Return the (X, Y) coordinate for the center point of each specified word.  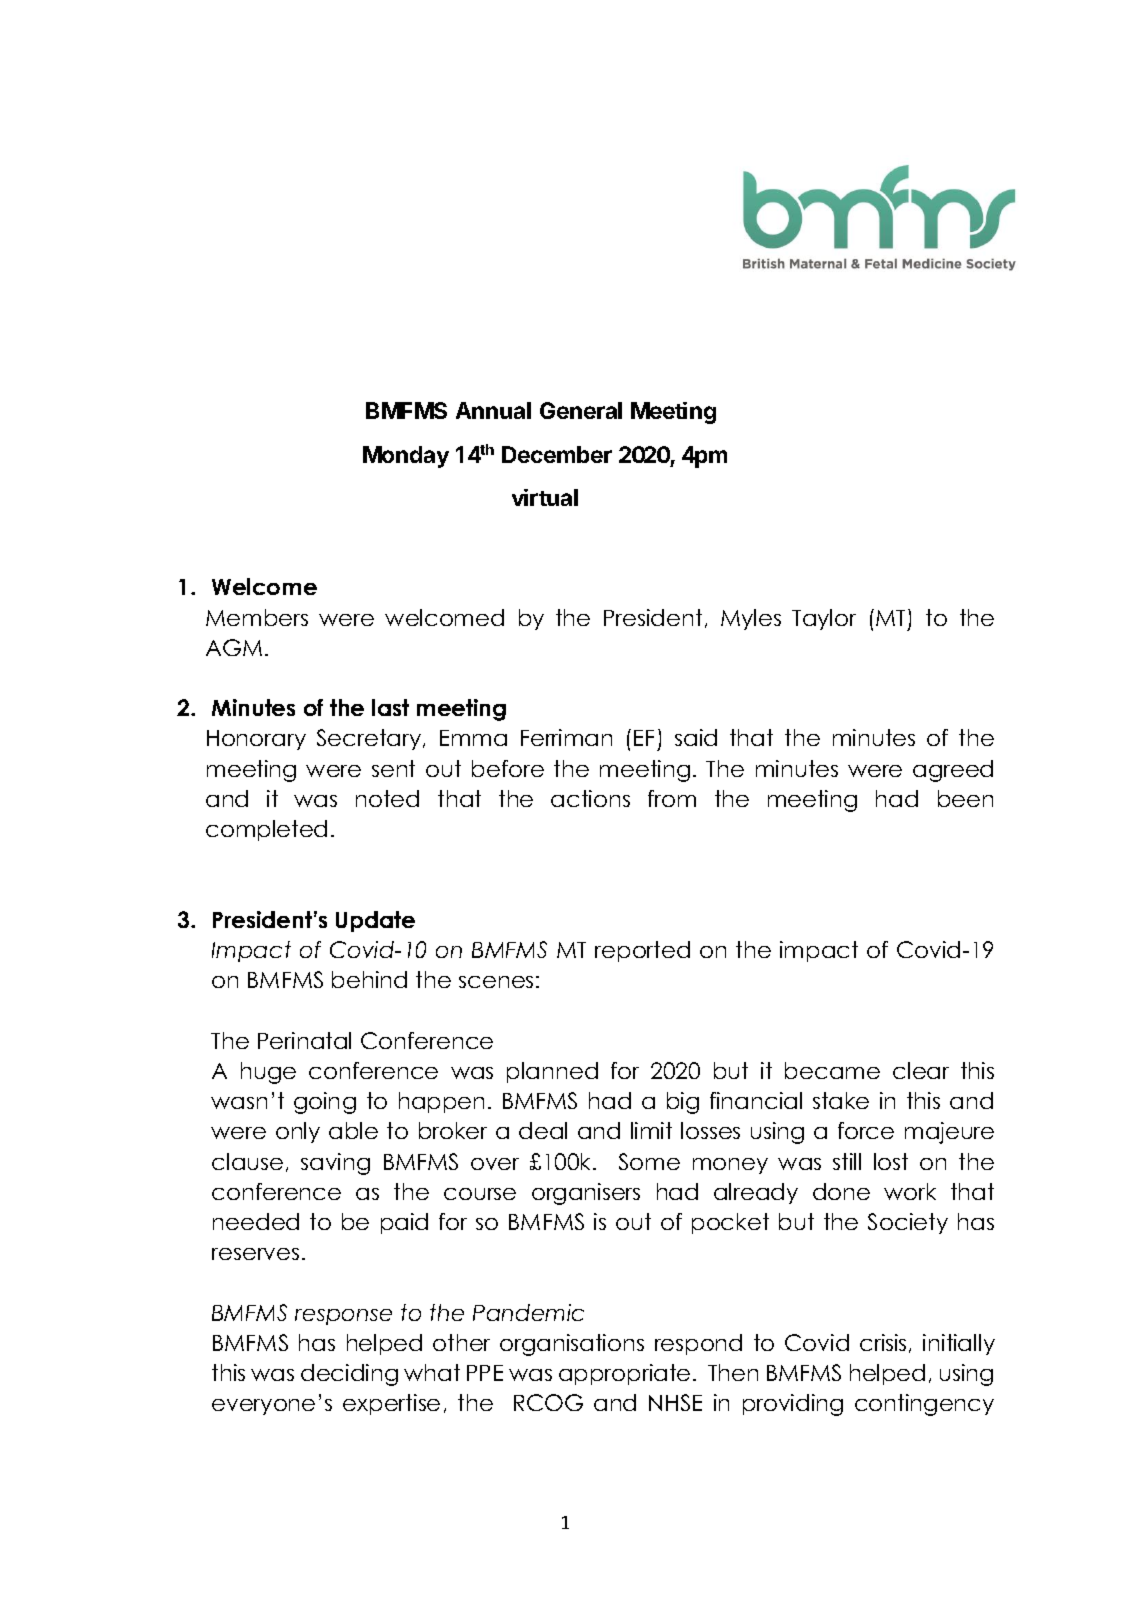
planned (552, 1072)
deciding (349, 1375)
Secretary (370, 739)
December (557, 454)
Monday (406, 457)
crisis (883, 1342)
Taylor (824, 619)
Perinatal (304, 1040)
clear (921, 1070)
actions (590, 798)
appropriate (624, 1374)
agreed (953, 771)
